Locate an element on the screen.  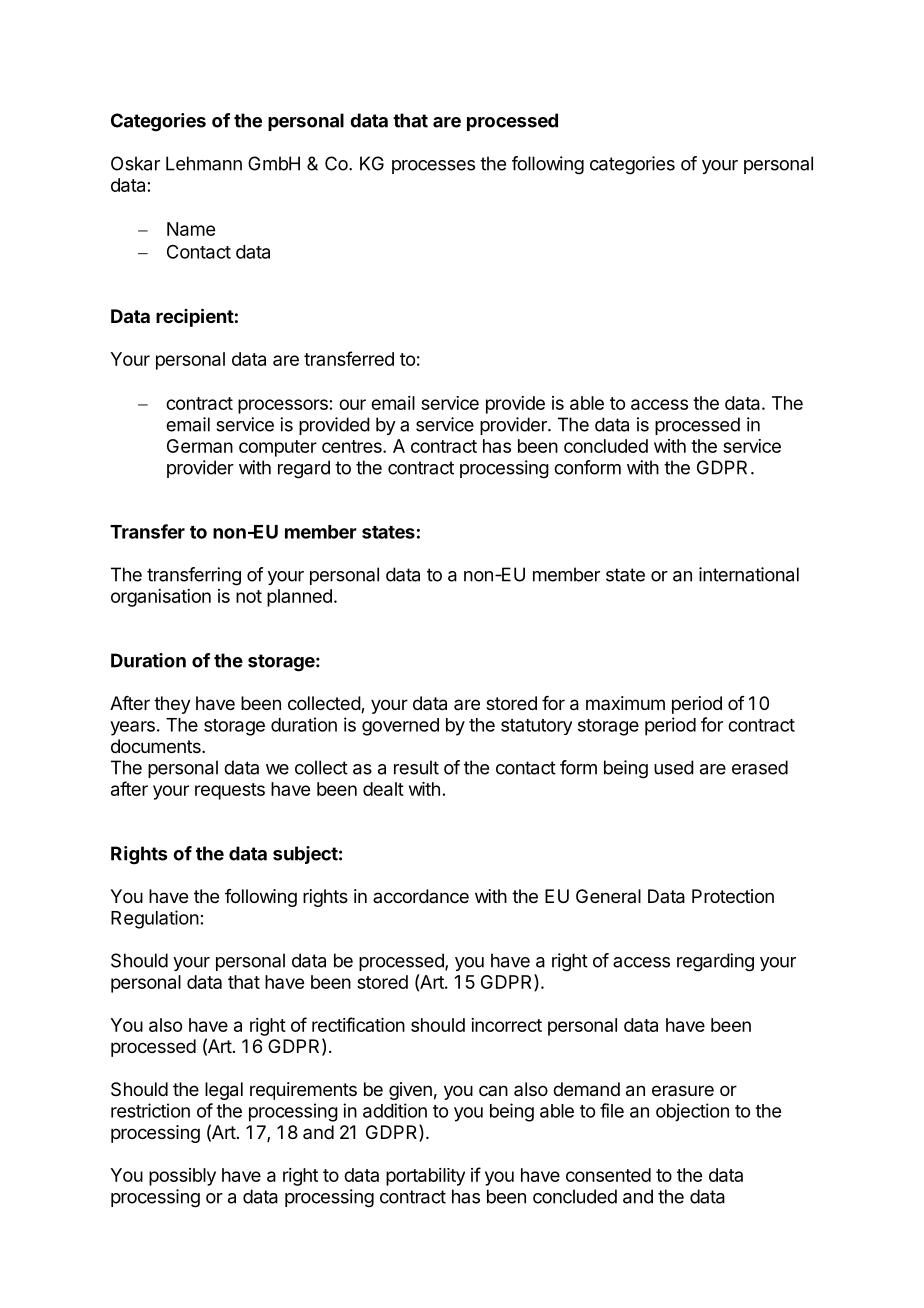
they is located at coordinates (172, 705).
